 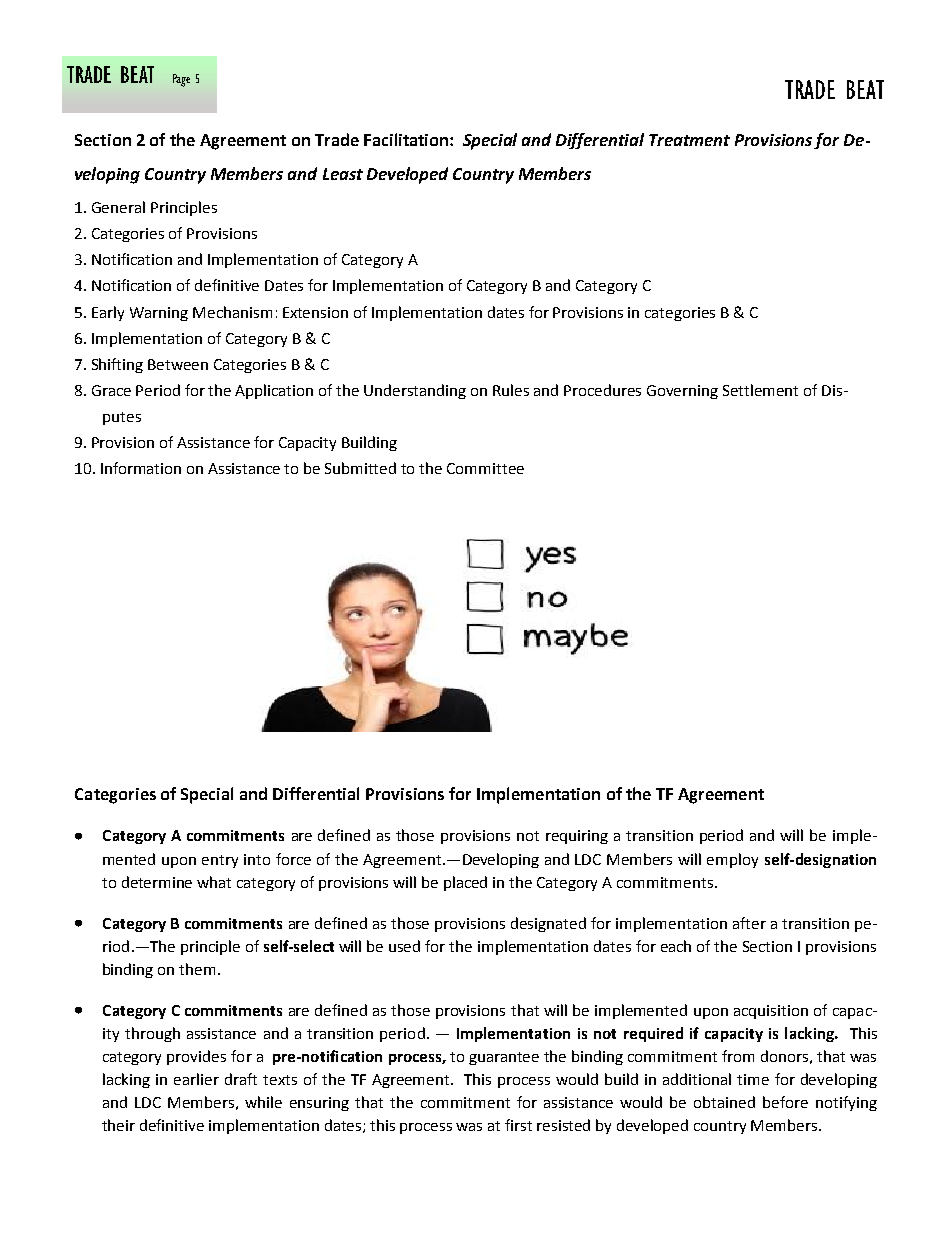 I want to click on employ, so click(x=732, y=860).
